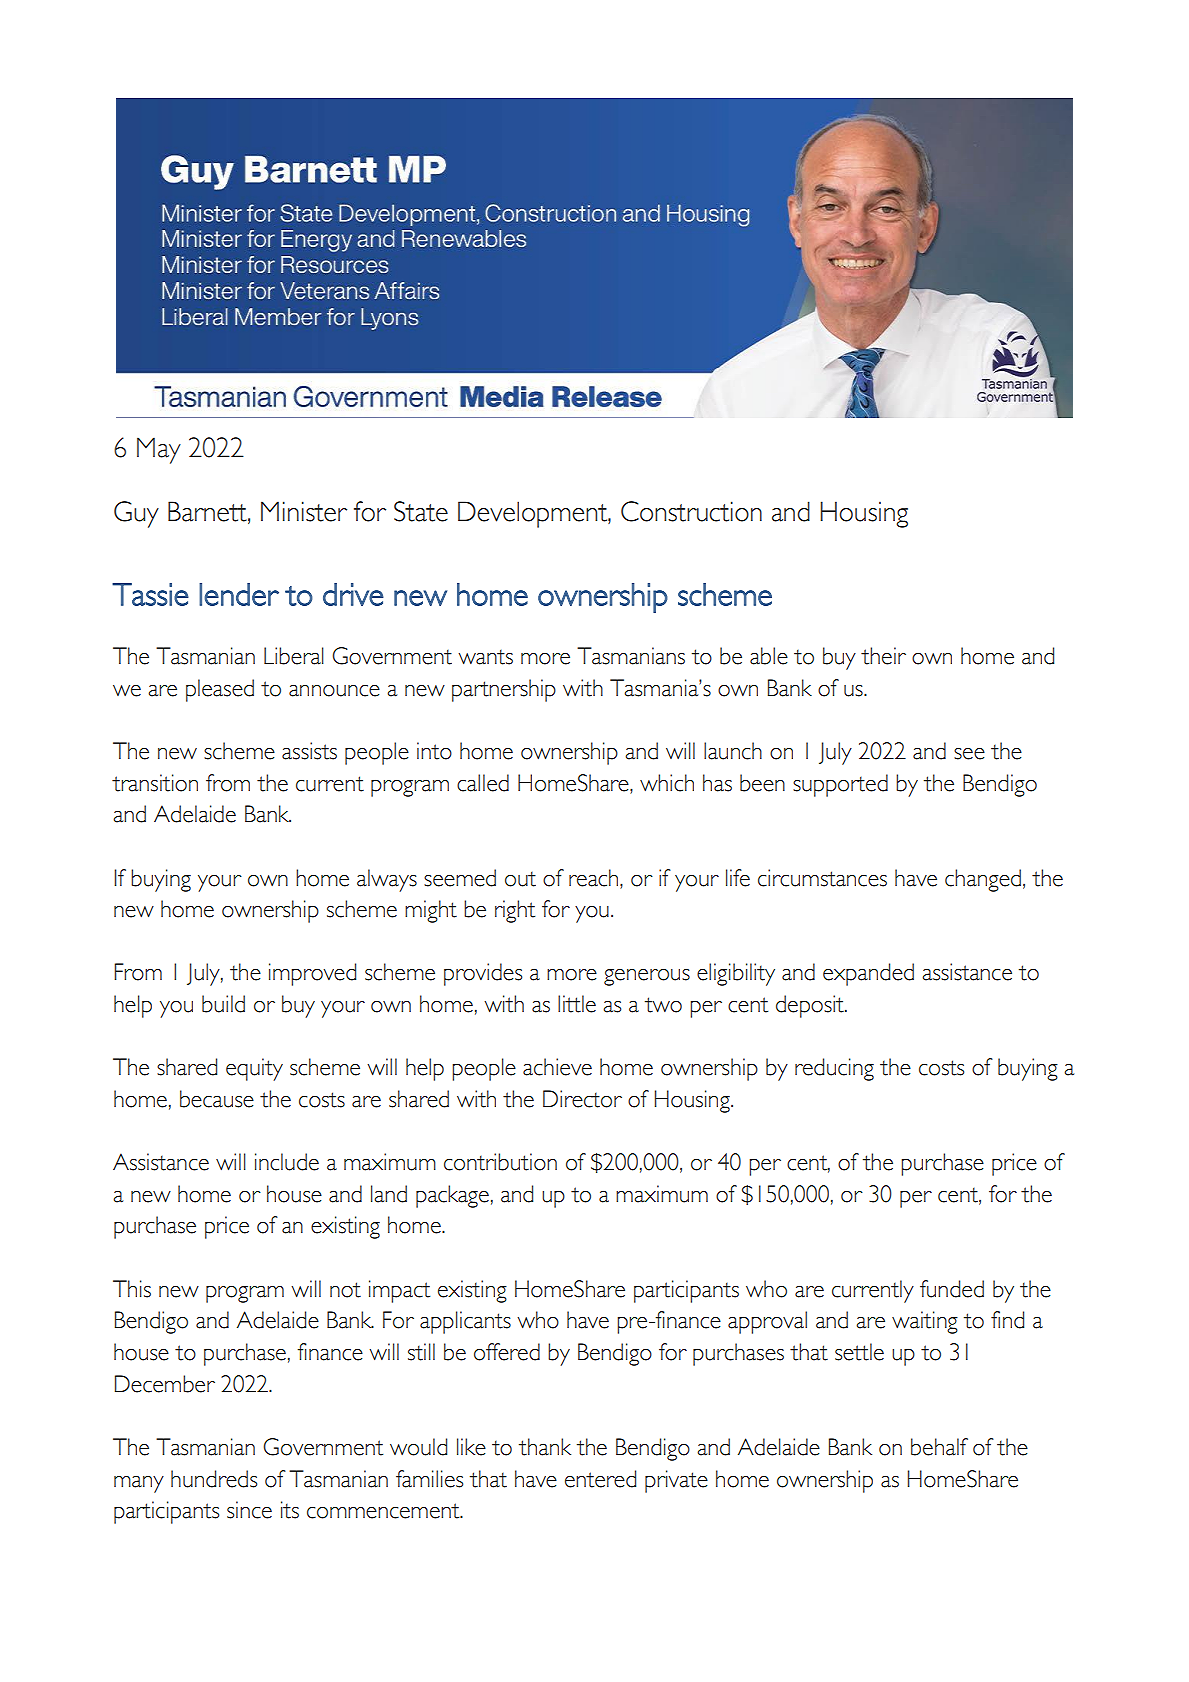 The width and height of the screenshot is (1189, 1682). What do you see at coordinates (304, 511) in the screenshot?
I see `Minister` at bounding box center [304, 511].
